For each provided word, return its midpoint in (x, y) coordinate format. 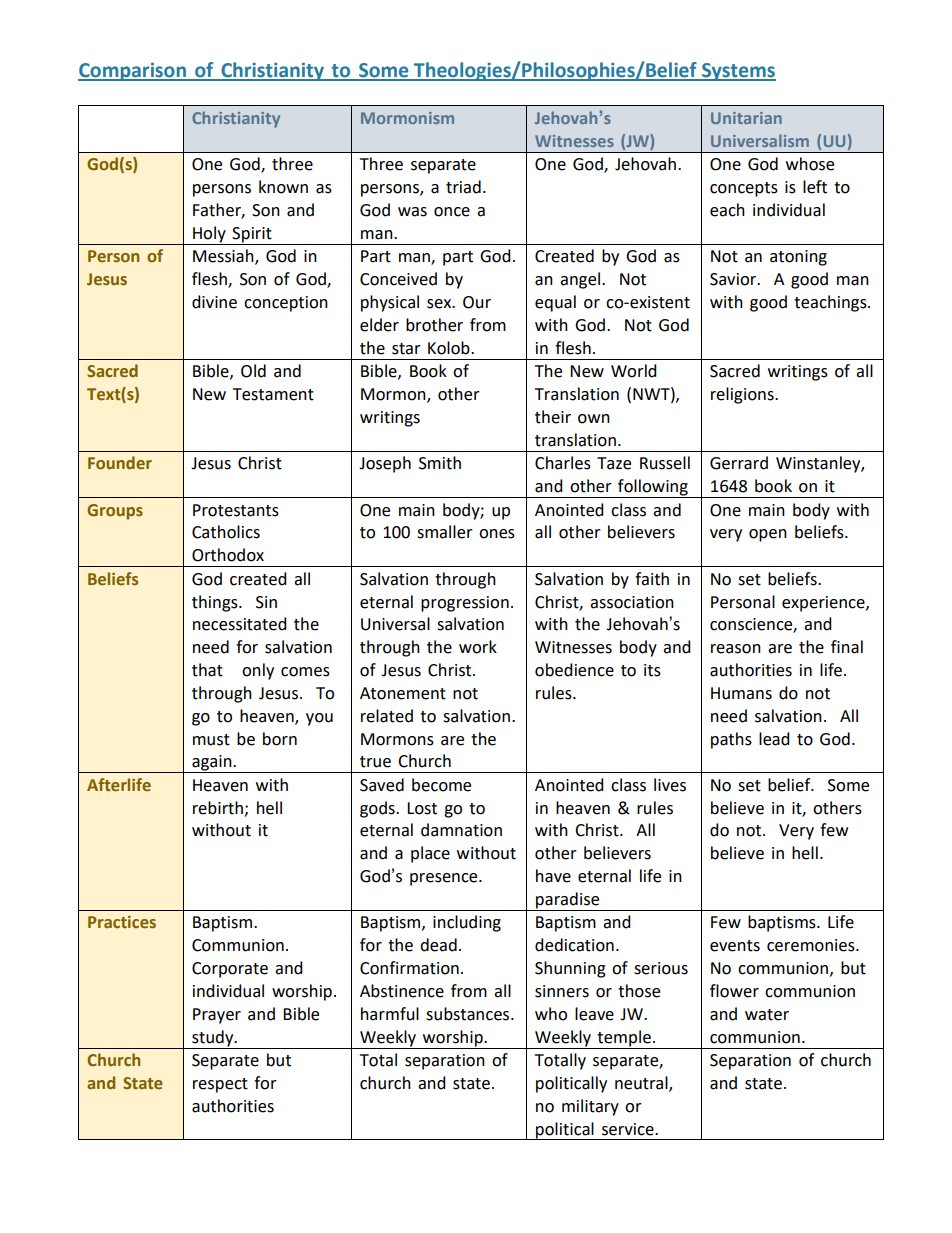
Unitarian (746, 118)
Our (477, 302)
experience (824, 604)
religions (743, 395)
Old (253, 371)
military (590, 1107)
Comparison (133, 71)
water (767, 1015)
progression (465, 604)
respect (220, 1085)
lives (670, 785)
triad (463, 187)
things (216, 603)
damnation (461, 830)
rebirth (218, 808)
